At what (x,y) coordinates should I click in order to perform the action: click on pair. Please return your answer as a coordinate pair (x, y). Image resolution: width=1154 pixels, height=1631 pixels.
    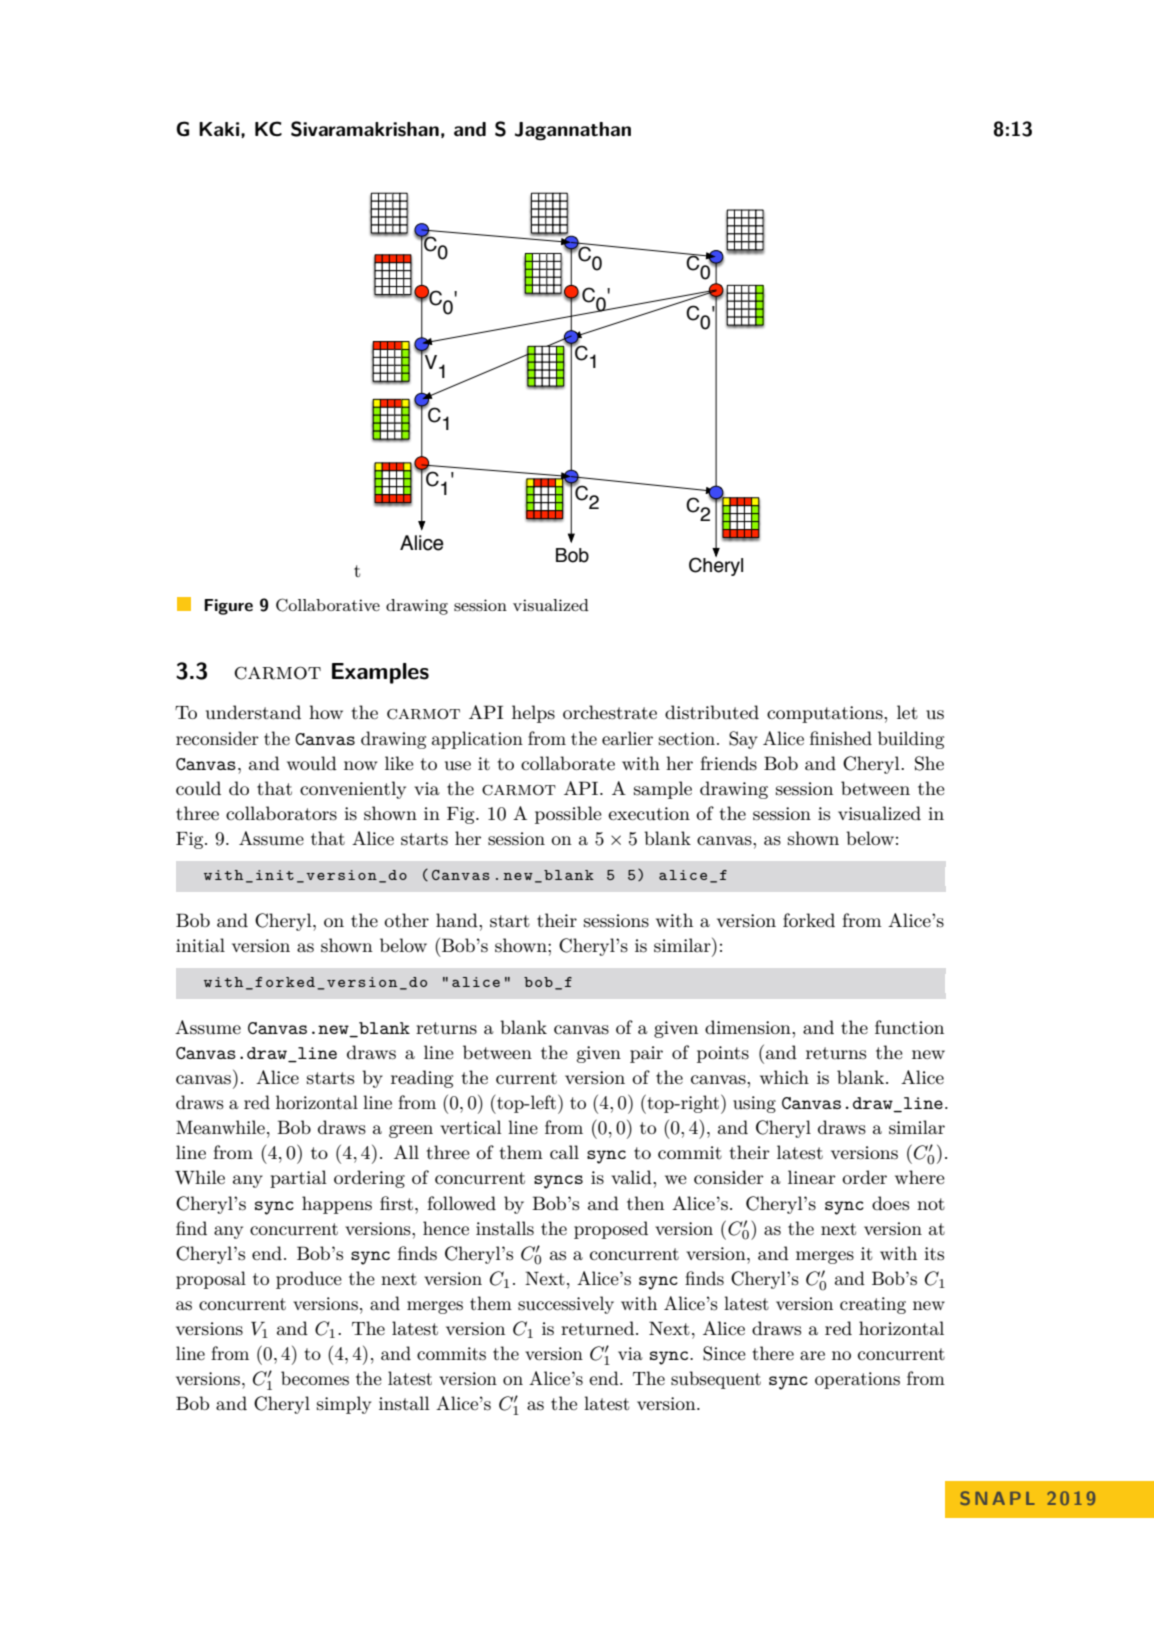
    Looking at the image, I should click on (646, 1054).
